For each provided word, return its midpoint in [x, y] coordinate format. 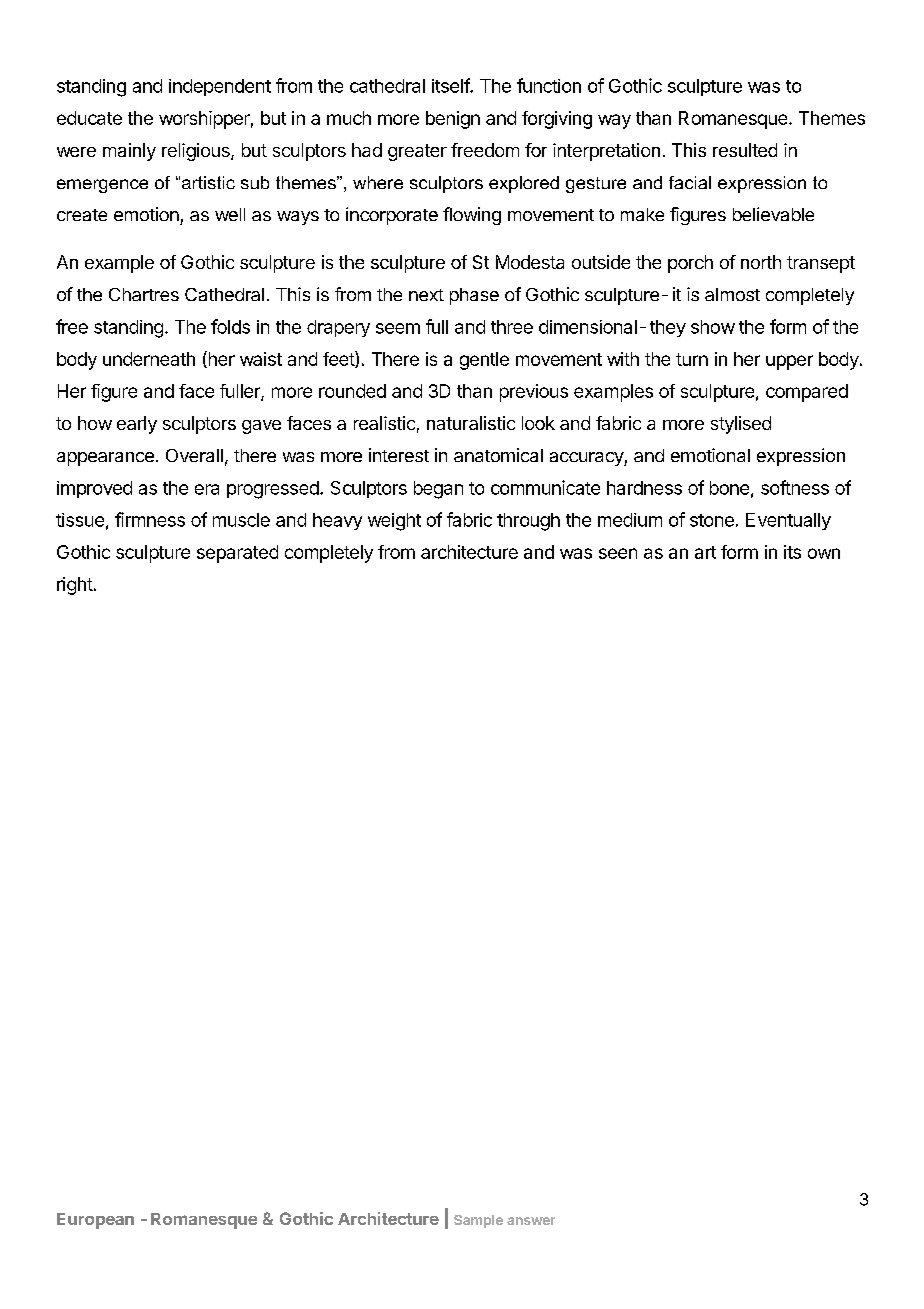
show [713, 327]
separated [237, 554]
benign [453, 120]
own [824, 553]
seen [618, 553]
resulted [745, 150]
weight [394, 522]
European [95, 1221]
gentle [484, 361]
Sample [478, 1221]
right [75, 586]
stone [712, 520]
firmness [150, 519]
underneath [149, 359]
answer [531, 1221]
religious [197, 152]
